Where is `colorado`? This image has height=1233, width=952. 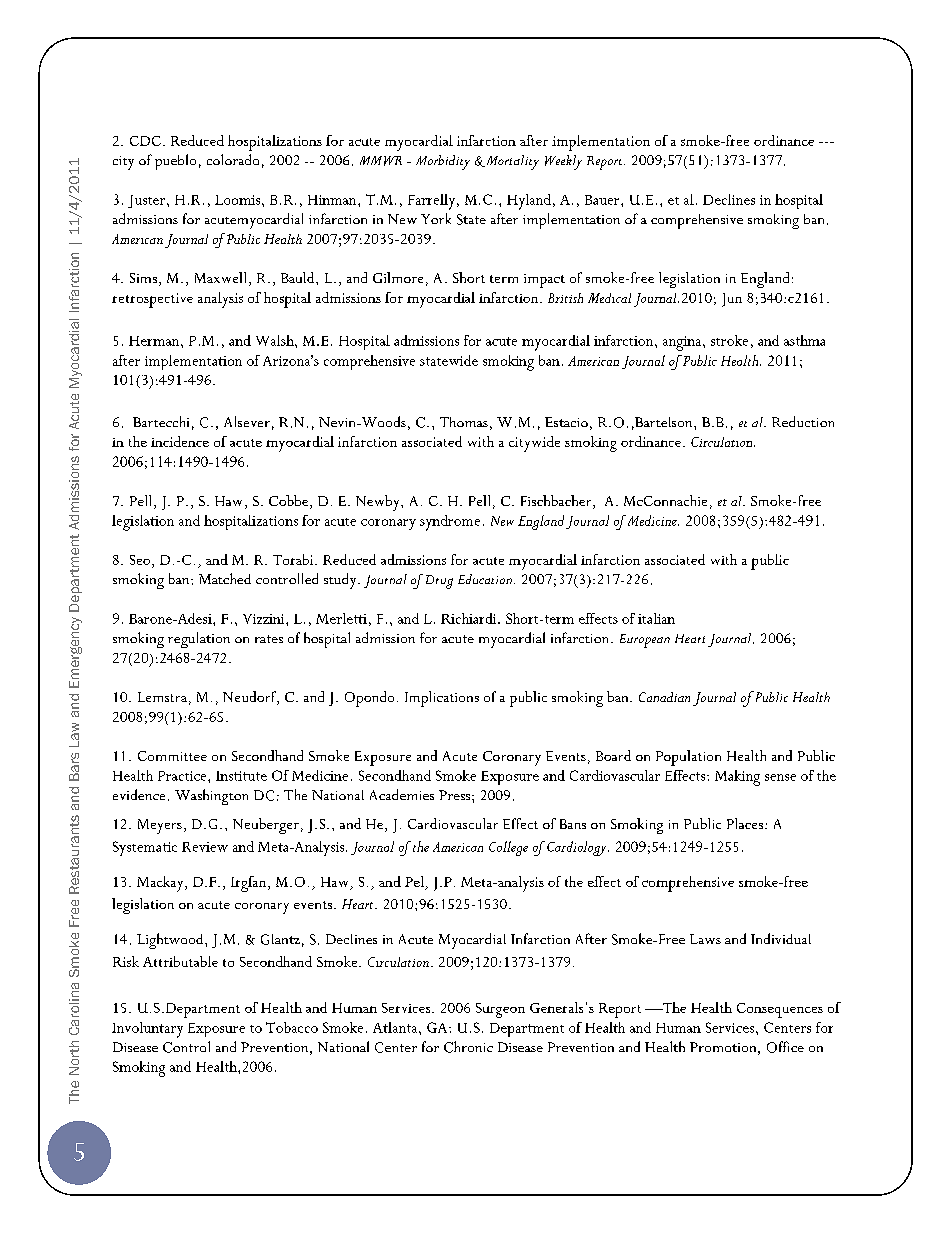 colorado is located at coordinates (233, 159).
